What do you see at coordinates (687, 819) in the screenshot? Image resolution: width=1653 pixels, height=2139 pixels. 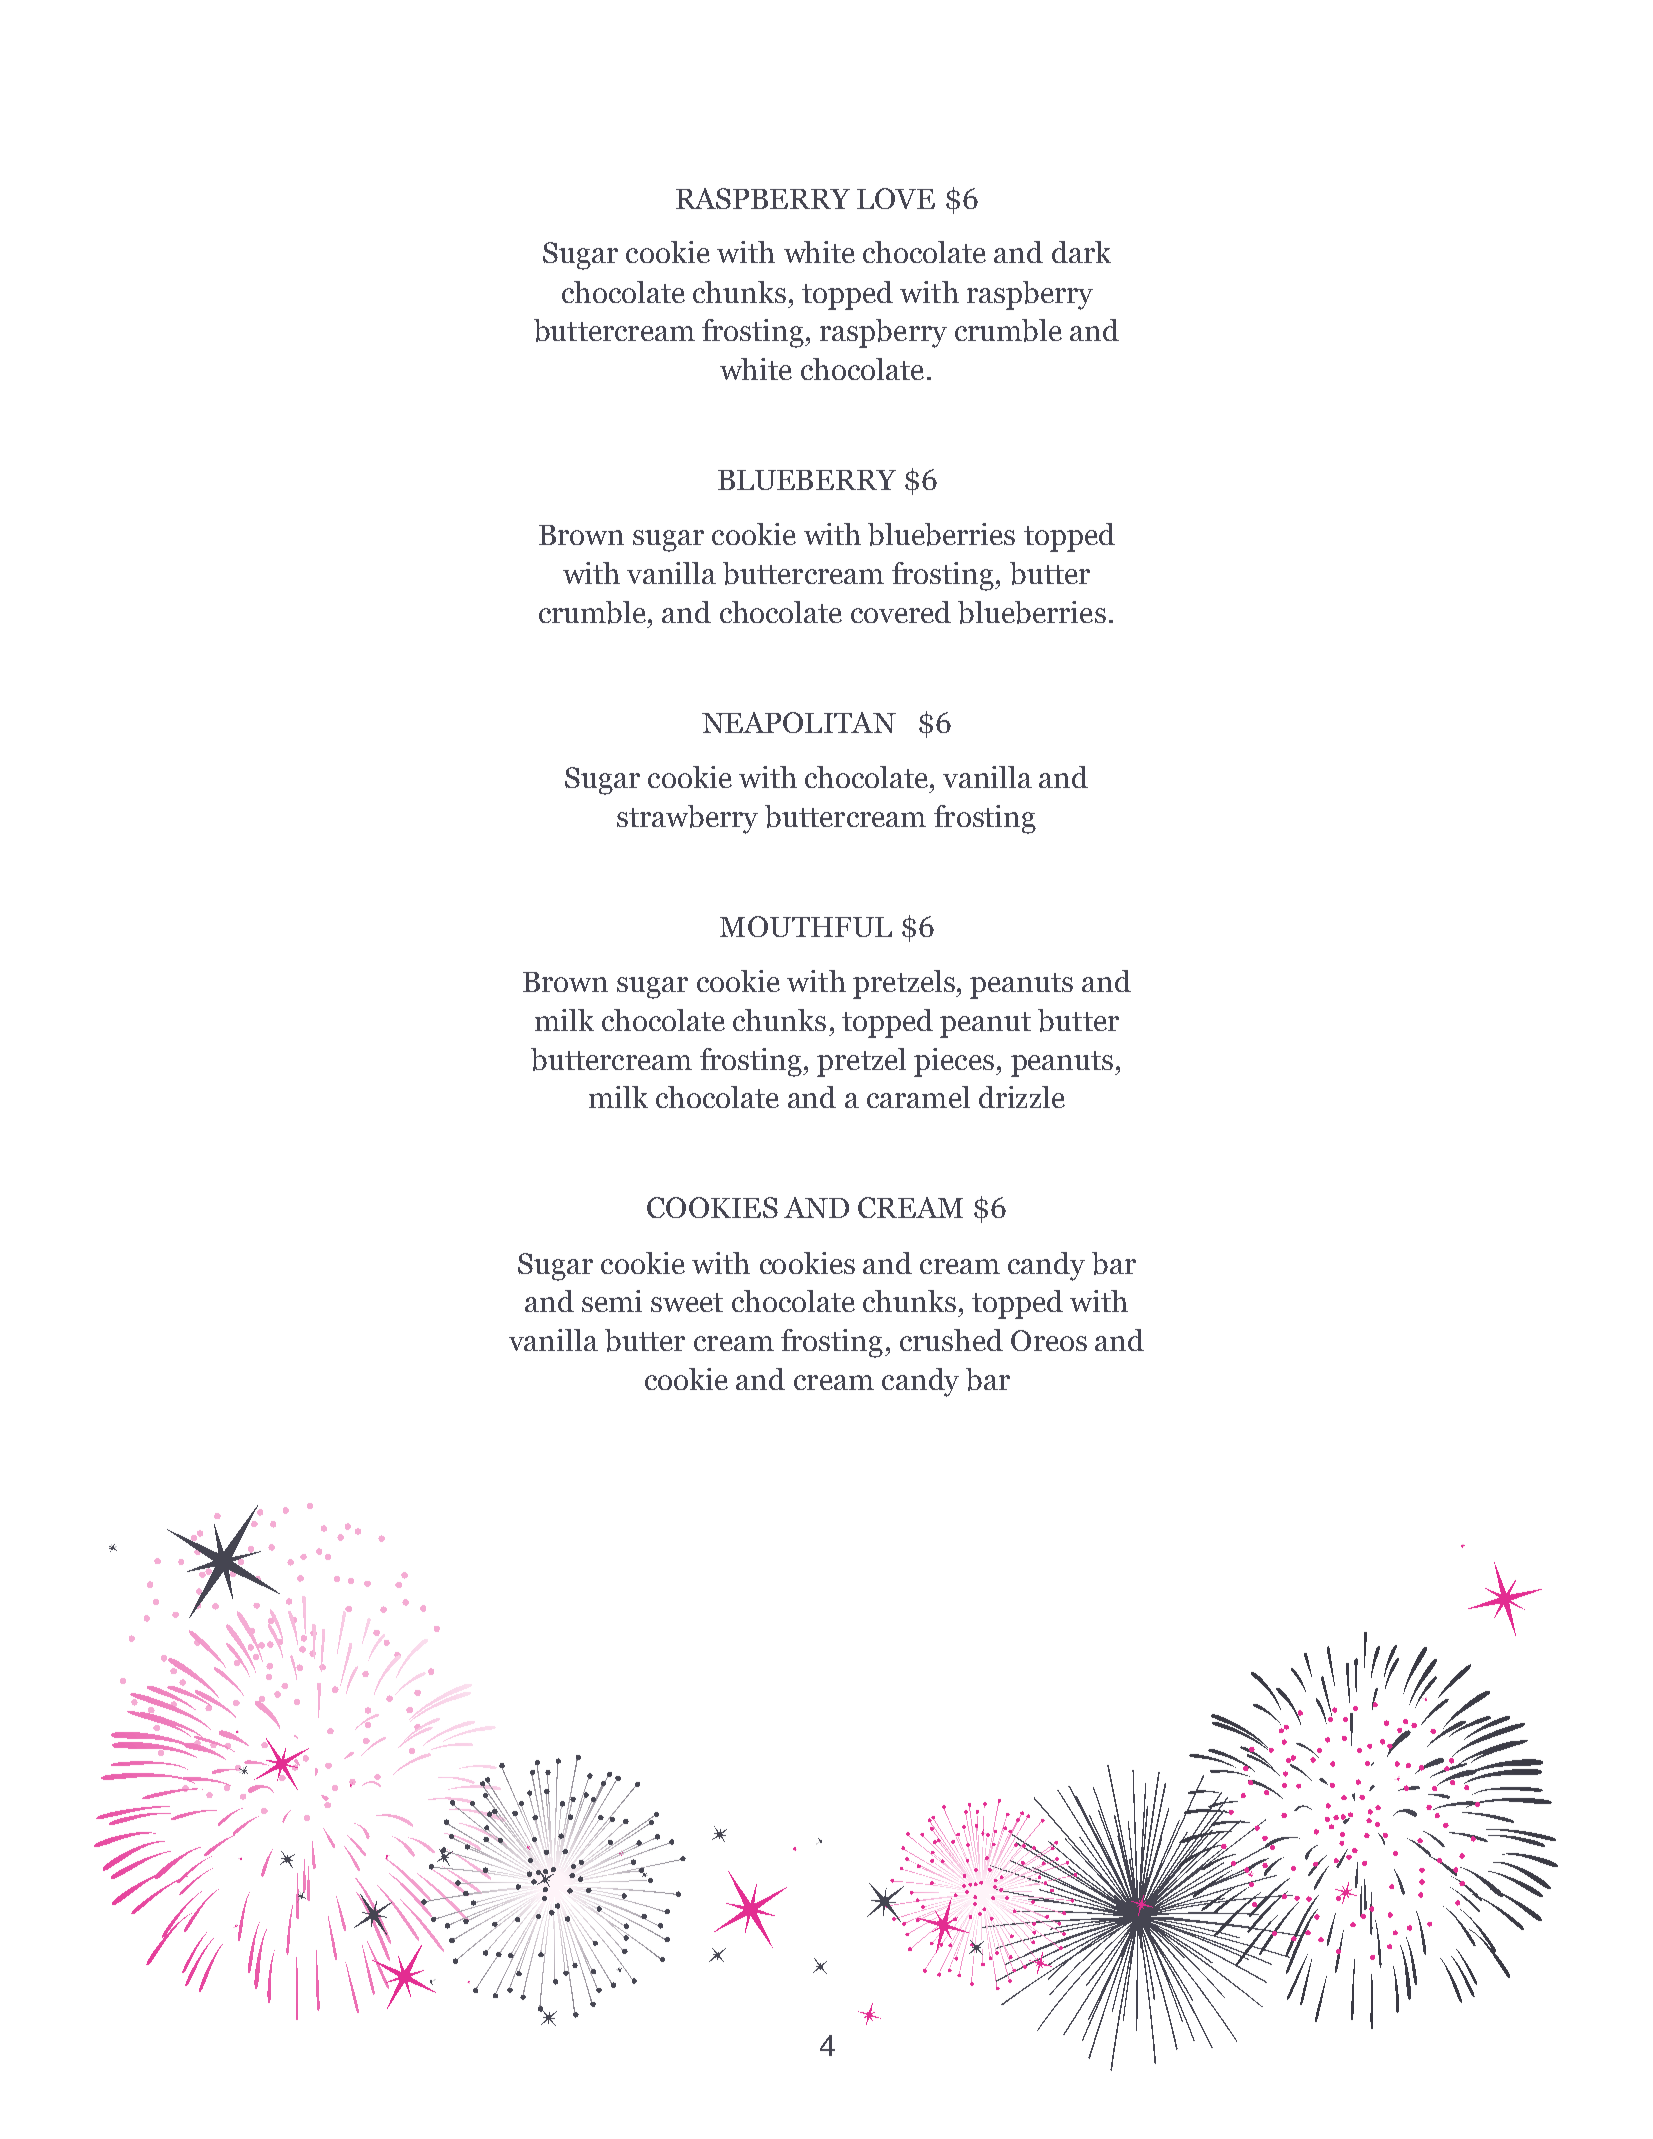 I see `strawberry` at bounding box center [687, 819].
